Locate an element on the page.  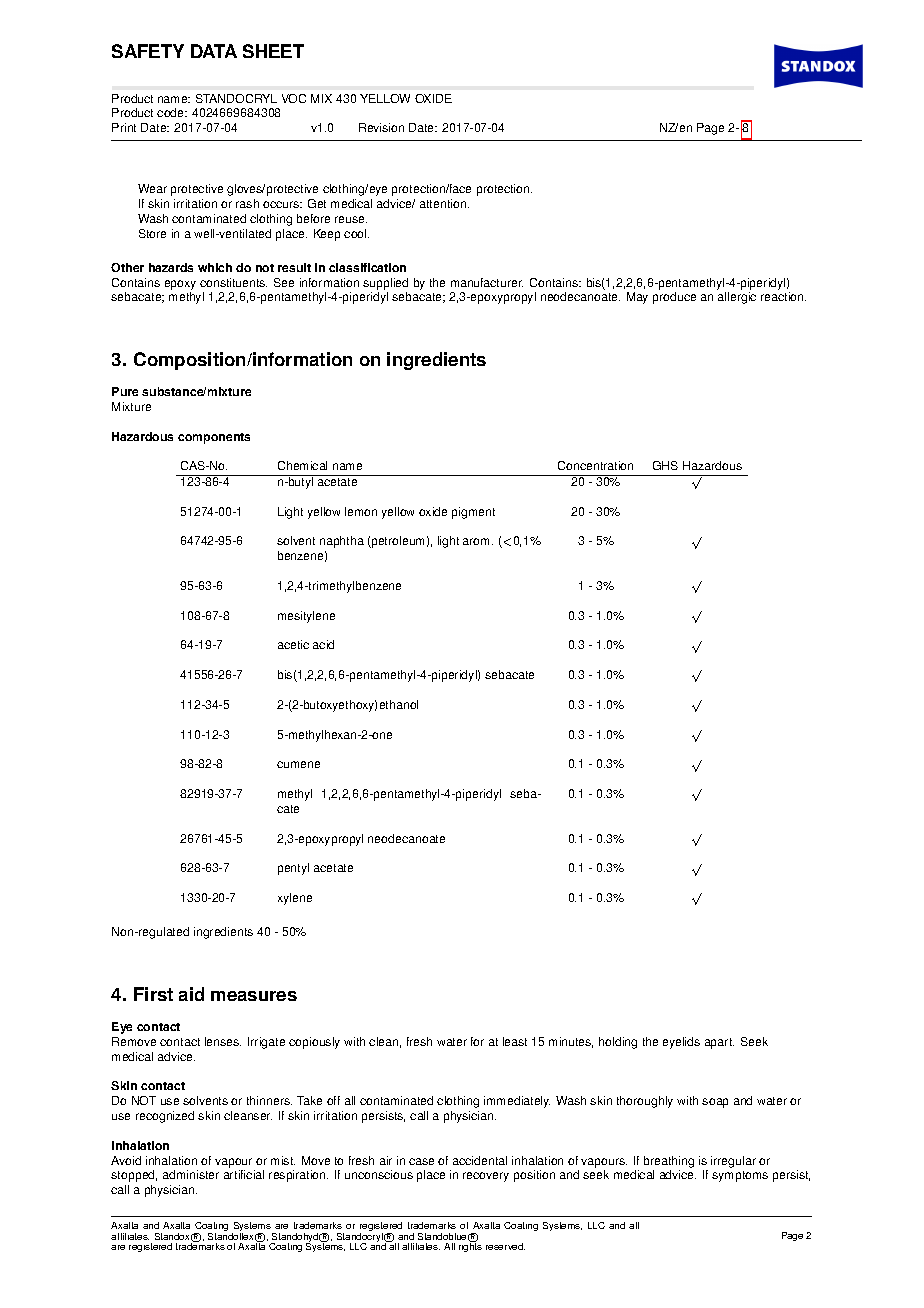
manufacturer is located at coordinates (487, 282).
